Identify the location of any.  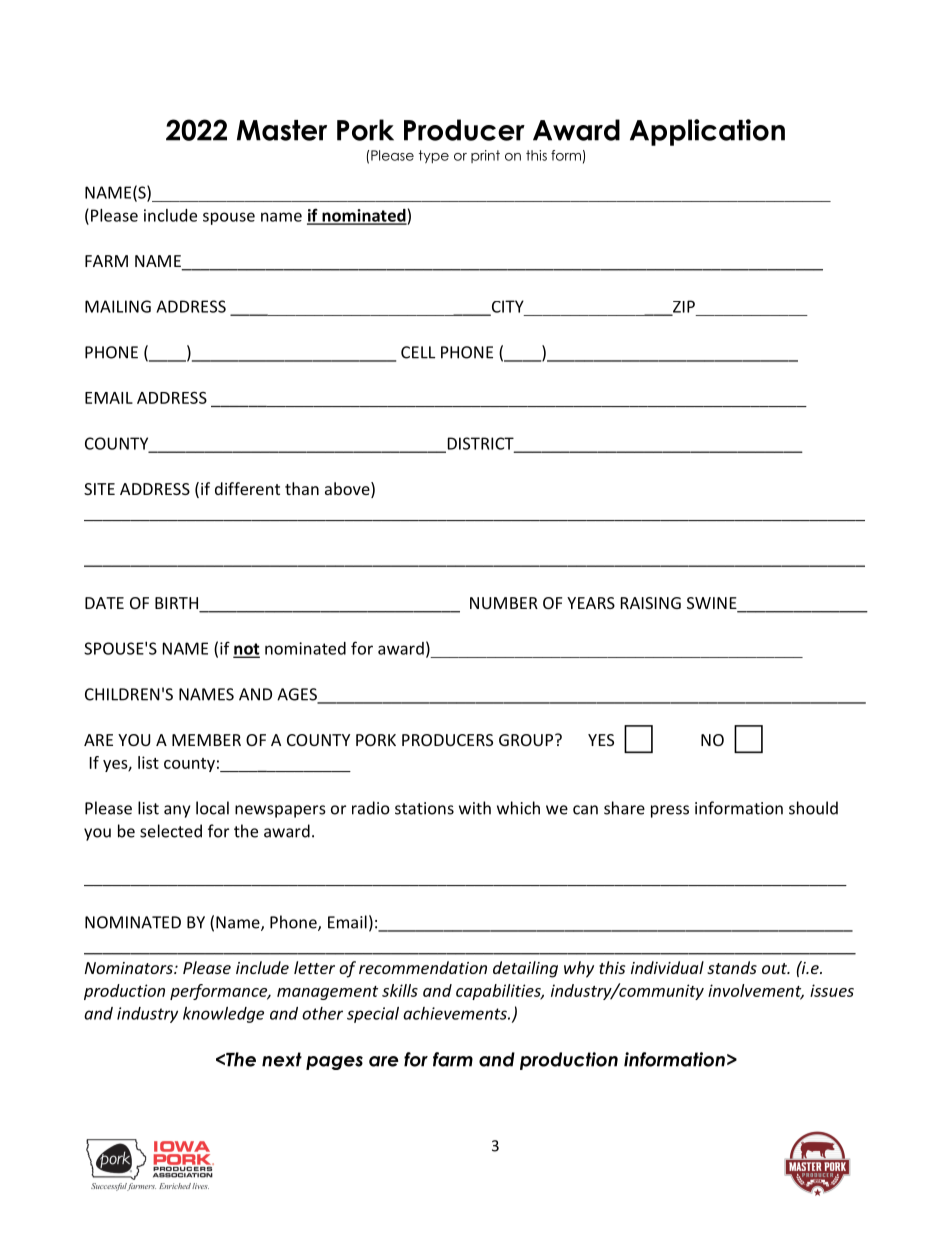
(177, 811).
